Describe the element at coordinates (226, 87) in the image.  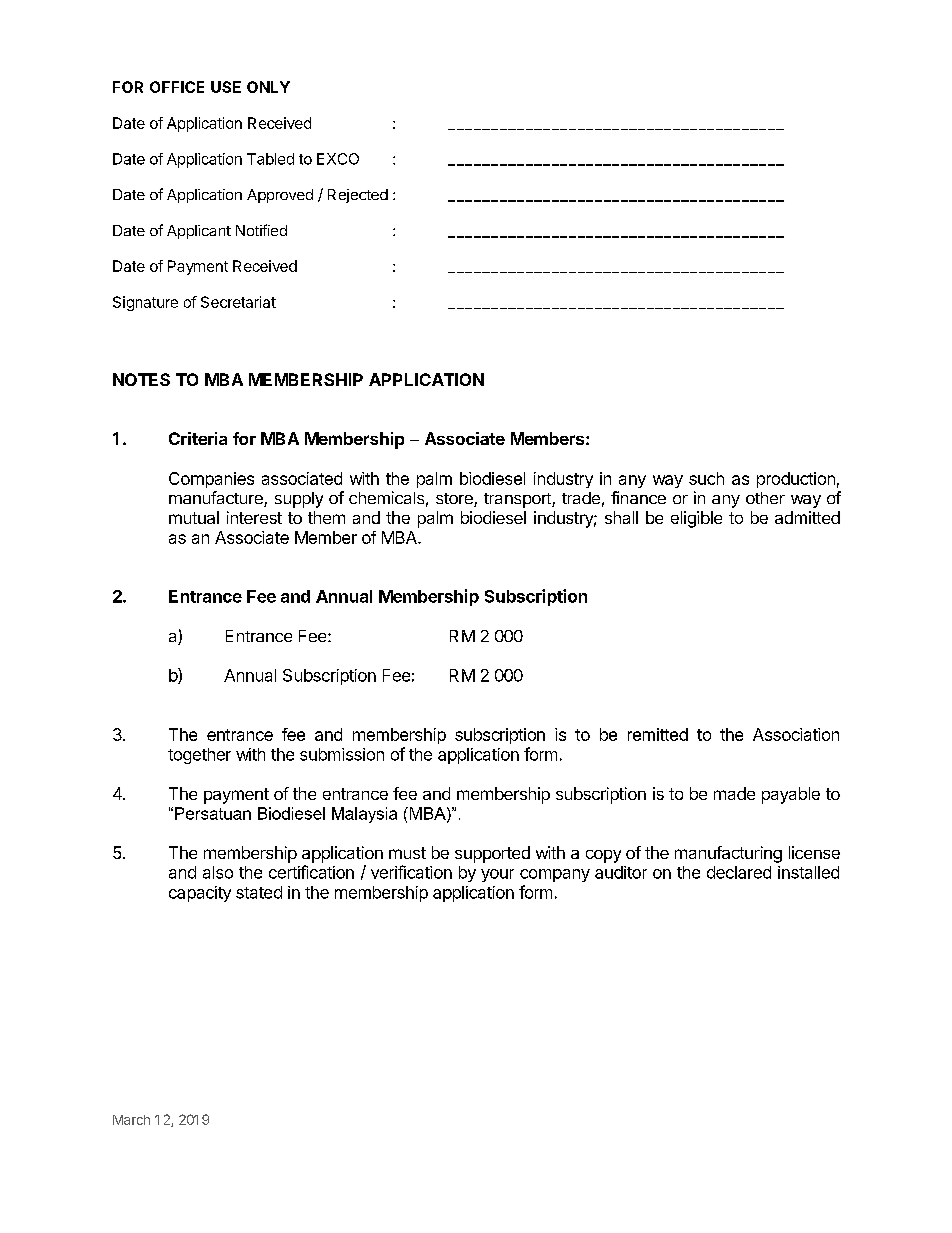
I see `USE` at that location.
